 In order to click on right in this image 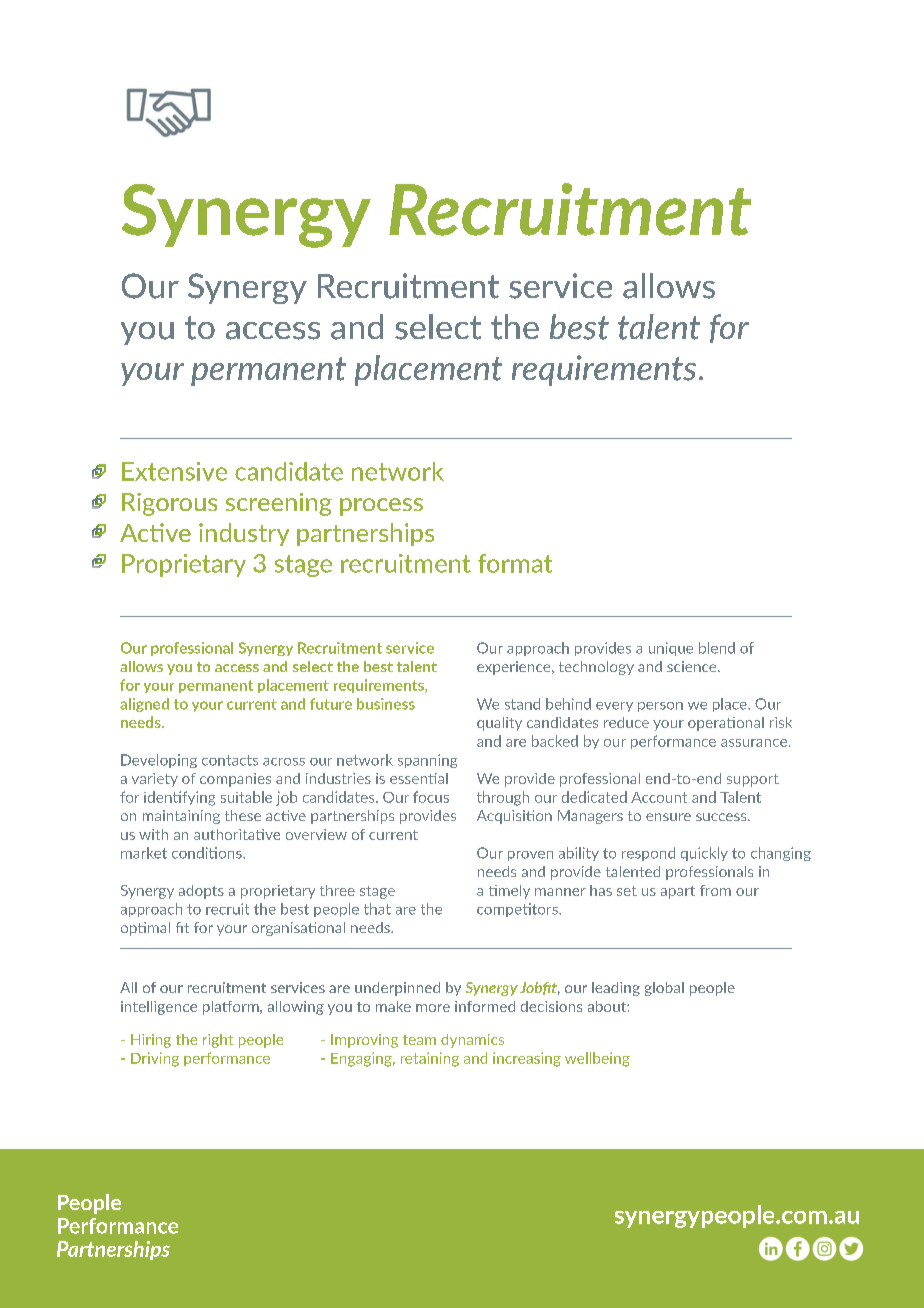, I will do `click(218, 1041)`.
